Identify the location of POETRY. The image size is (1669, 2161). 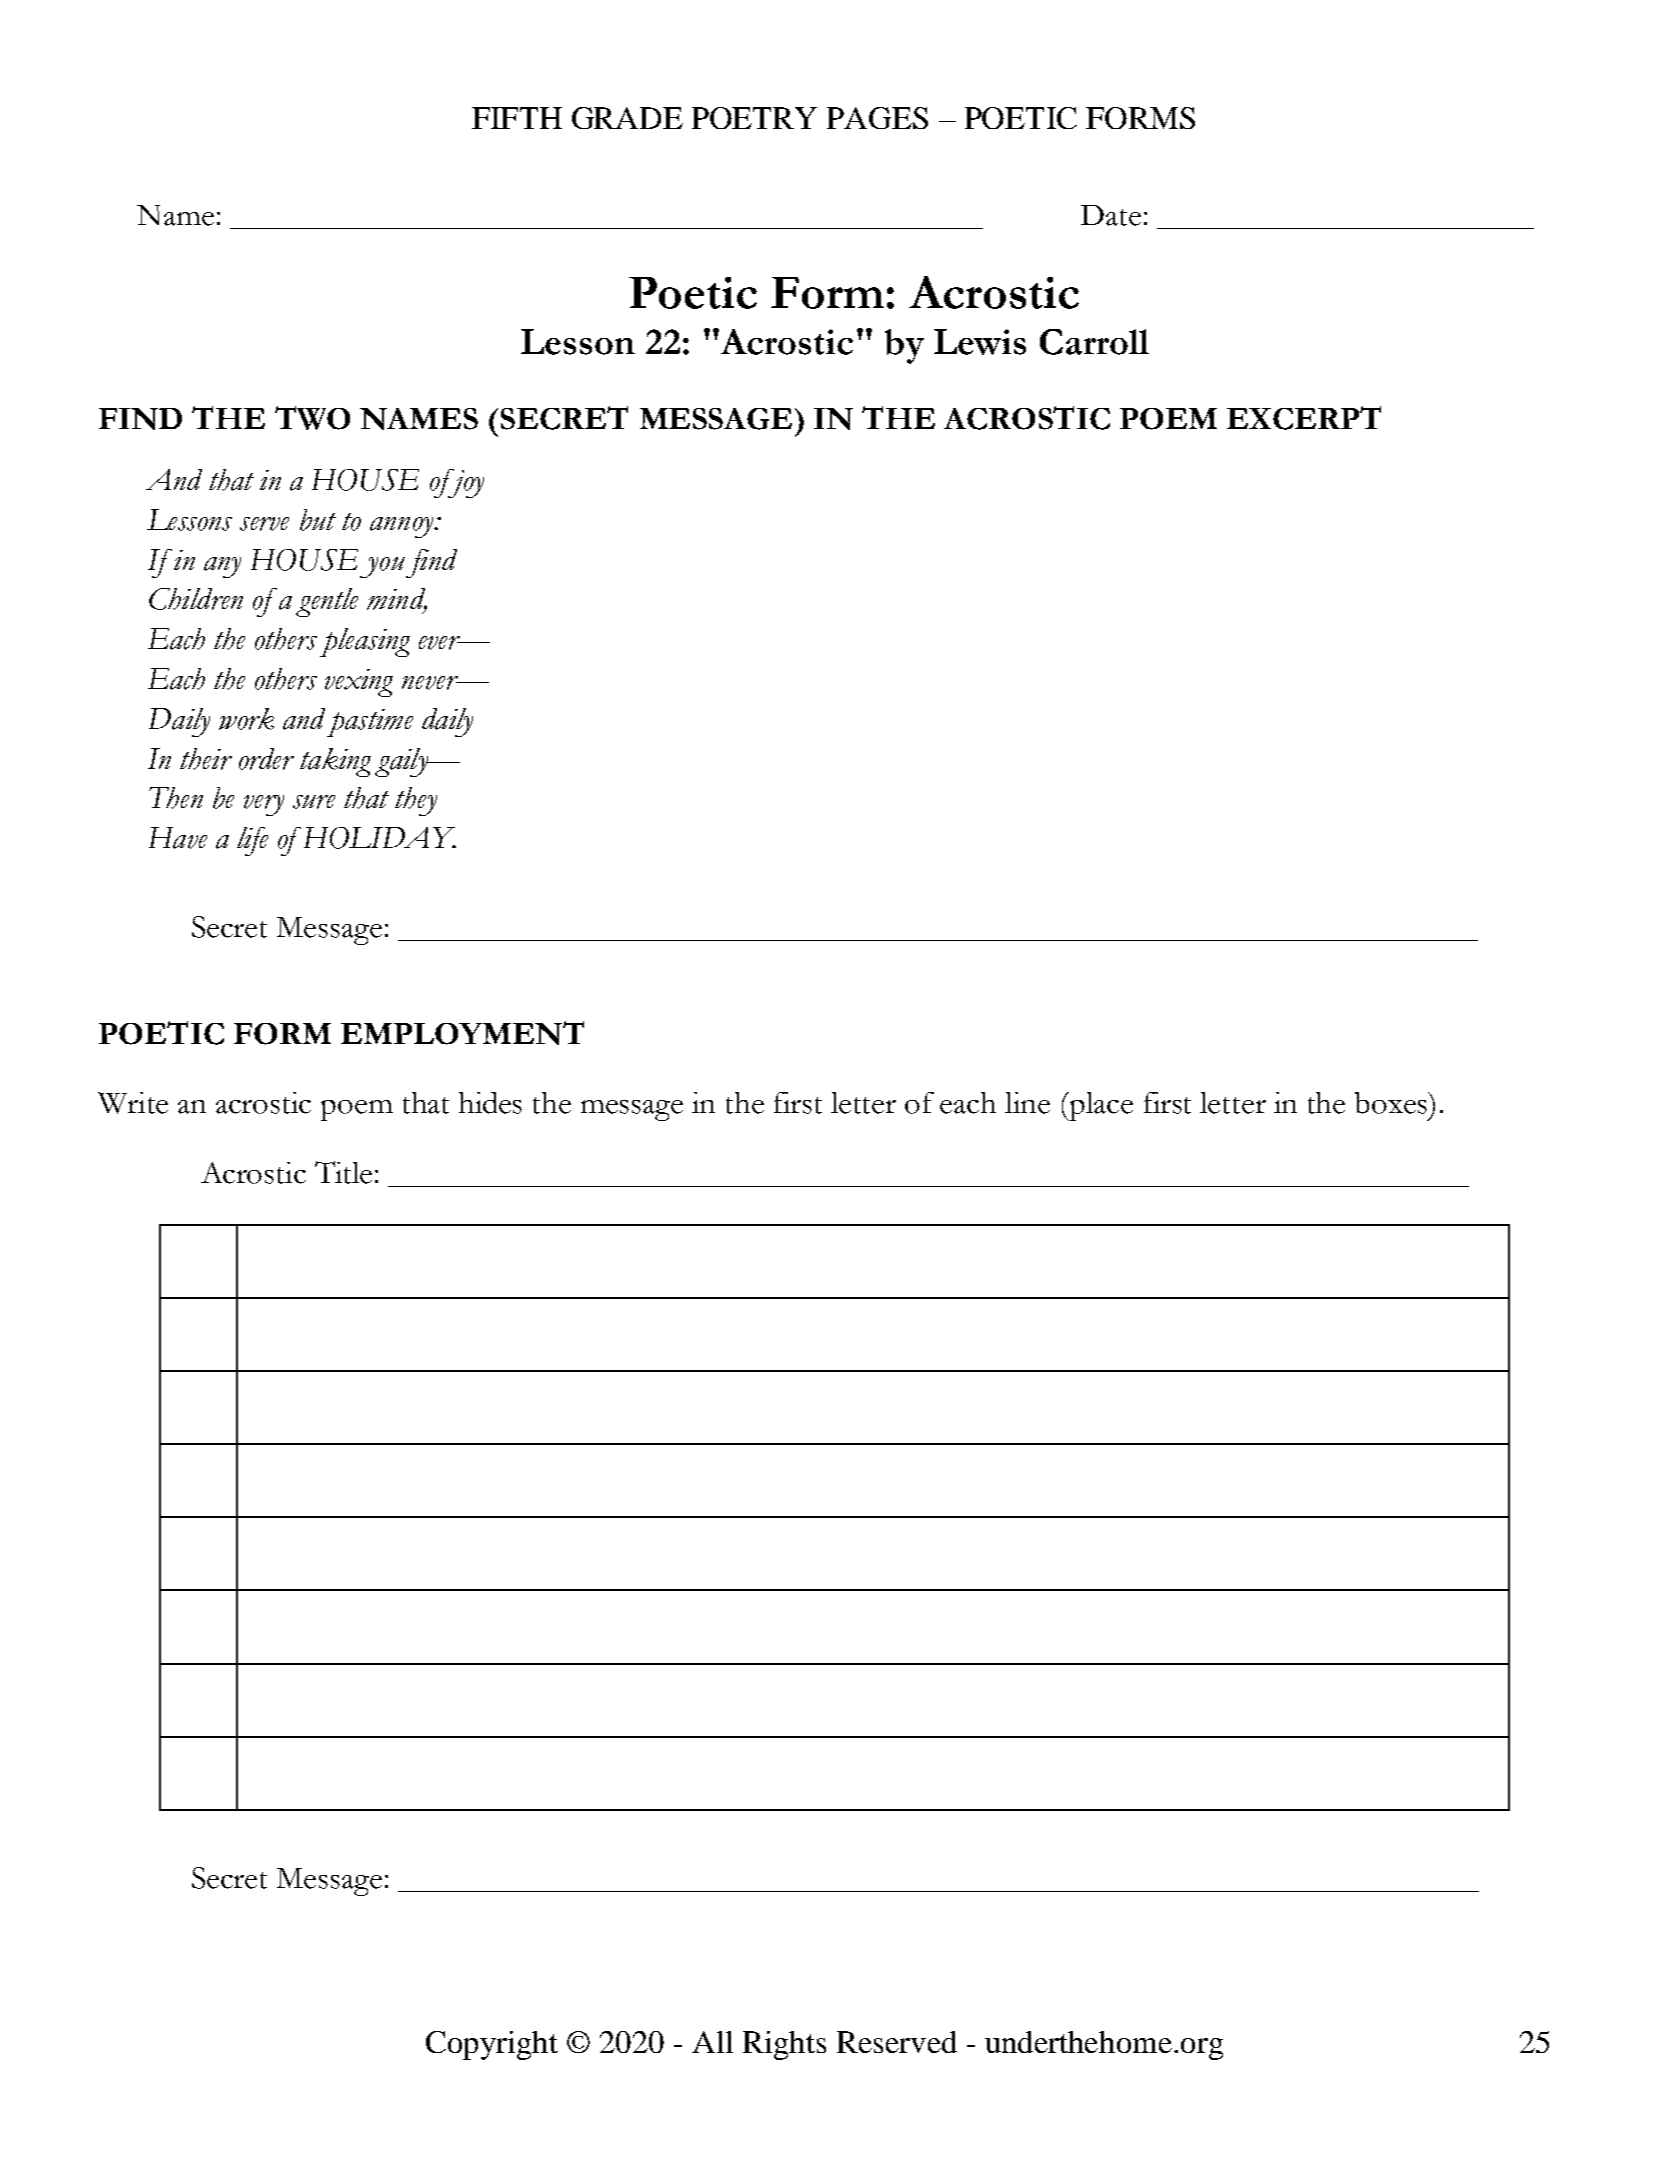
(754, 118).
